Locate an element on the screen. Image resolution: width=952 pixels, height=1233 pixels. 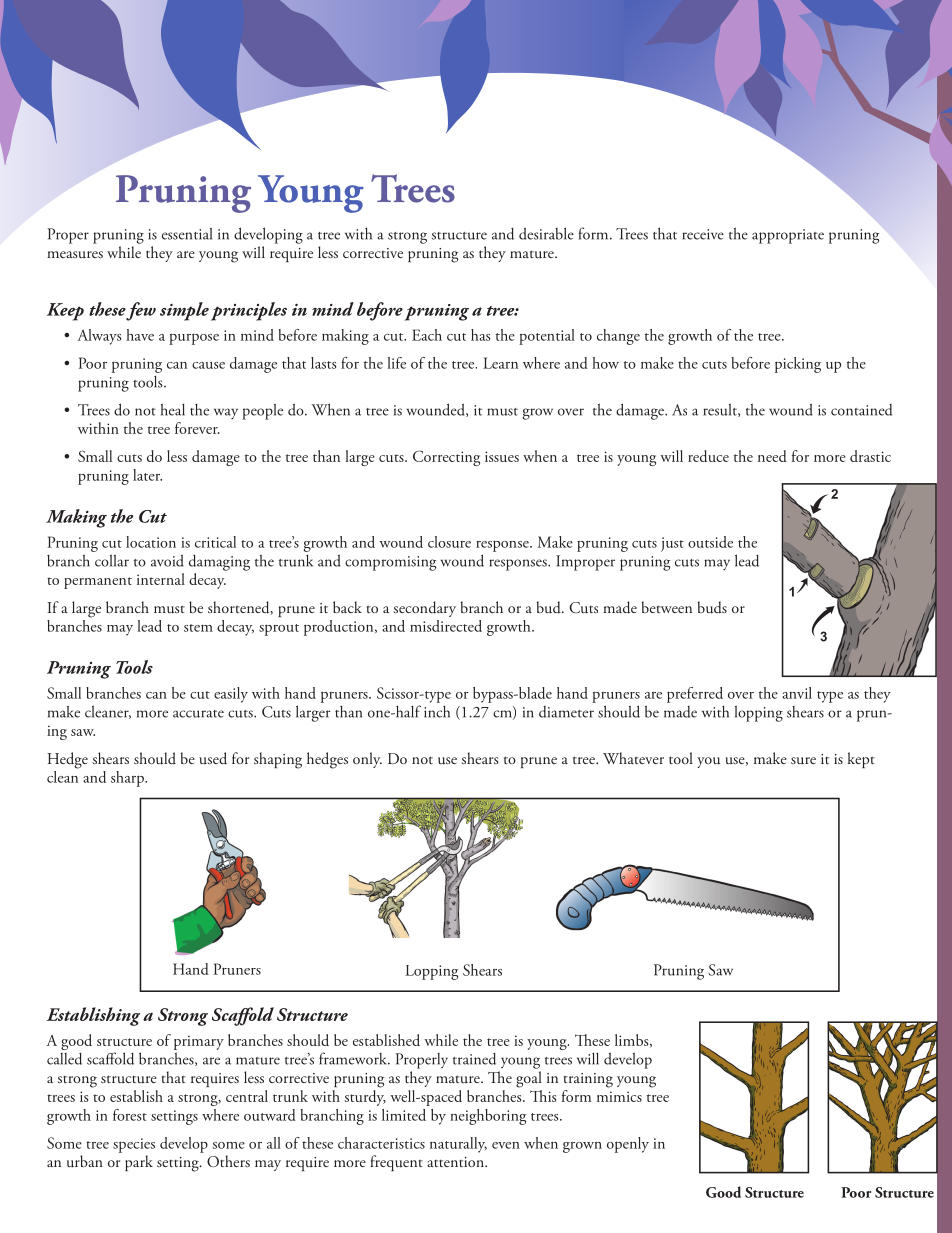
sharp is located at coordinates (128, 779).
